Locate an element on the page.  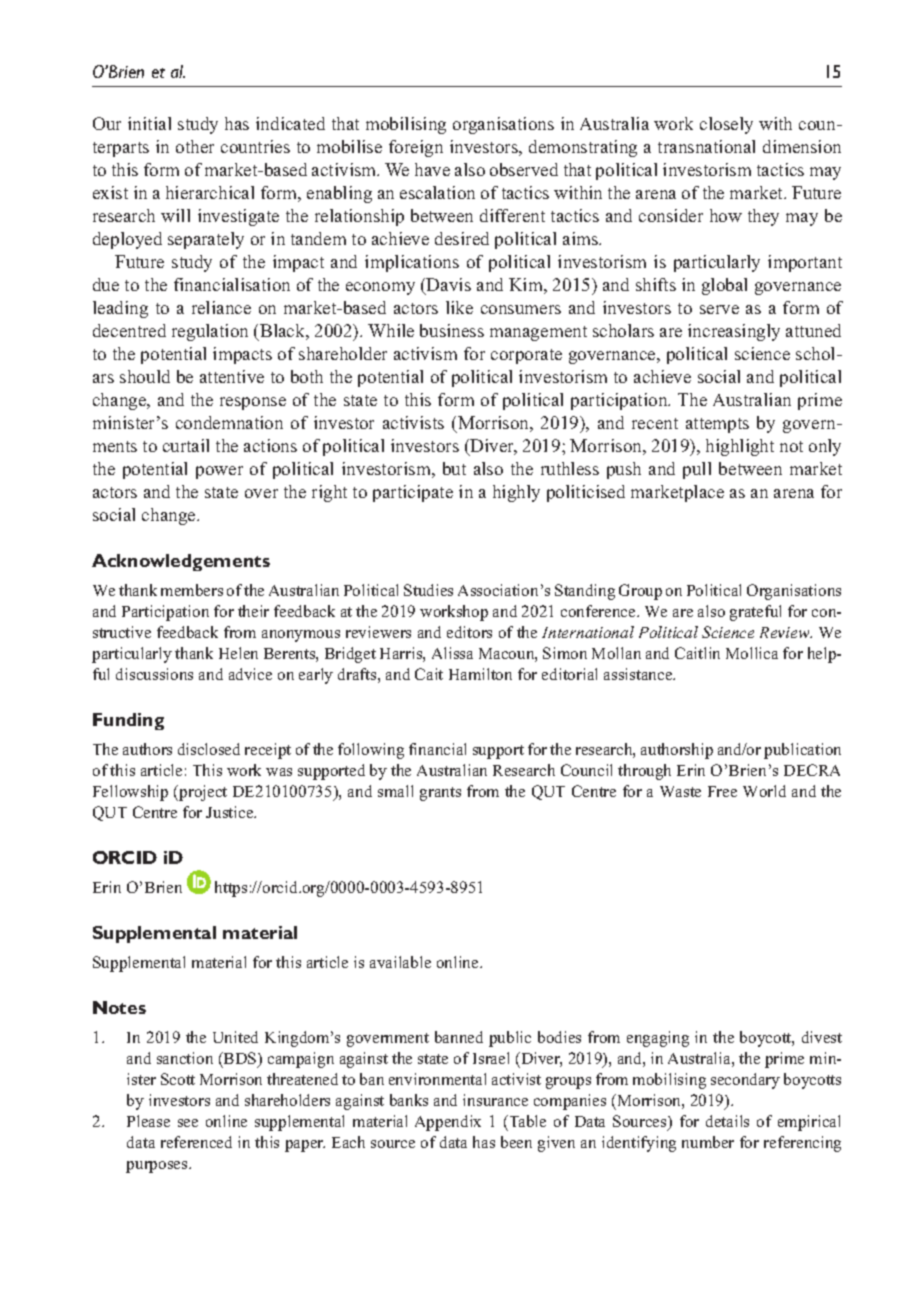
Free is located at coordinates (722, 791).
